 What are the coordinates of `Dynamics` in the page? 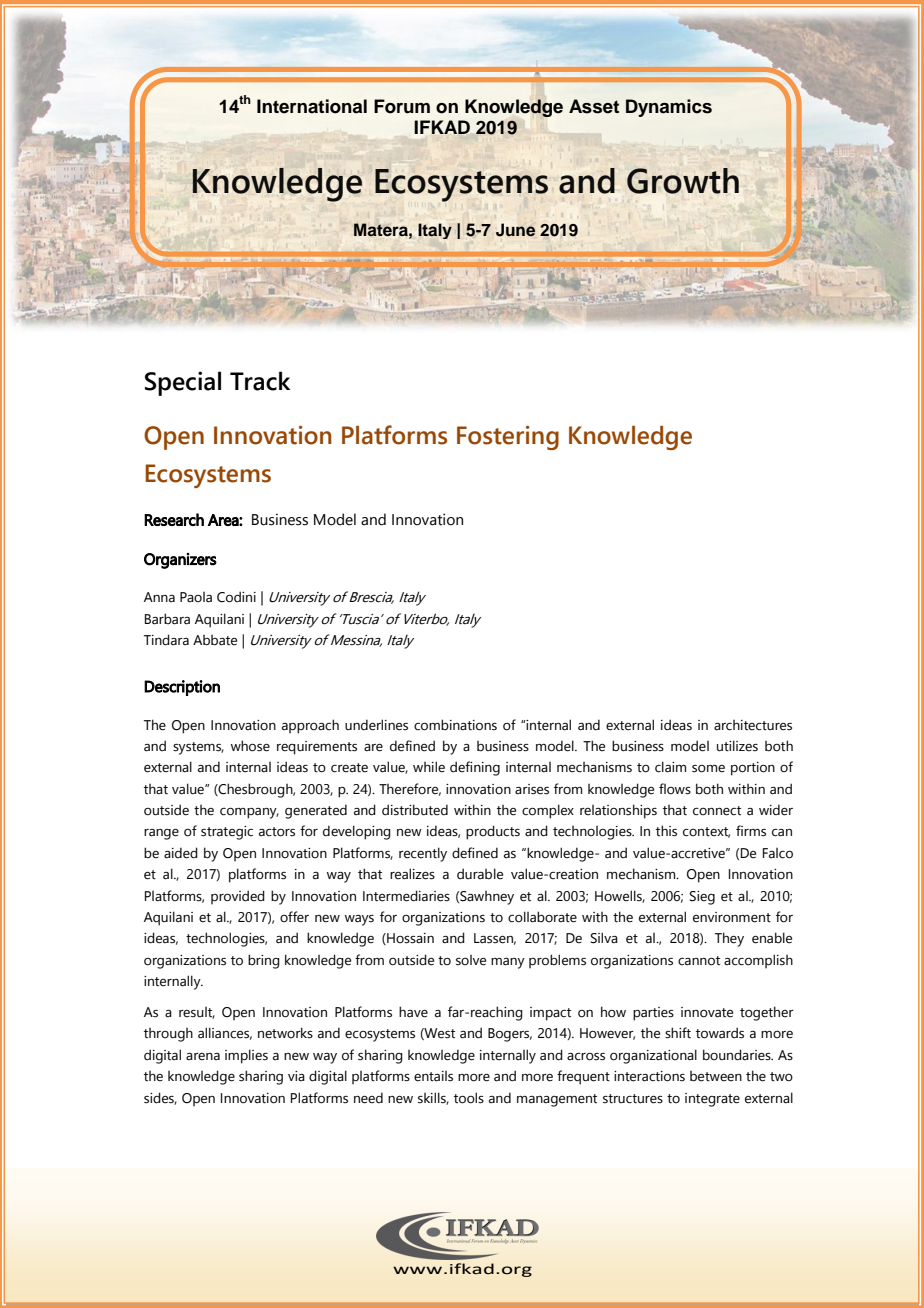 It's located at (669, 108).
